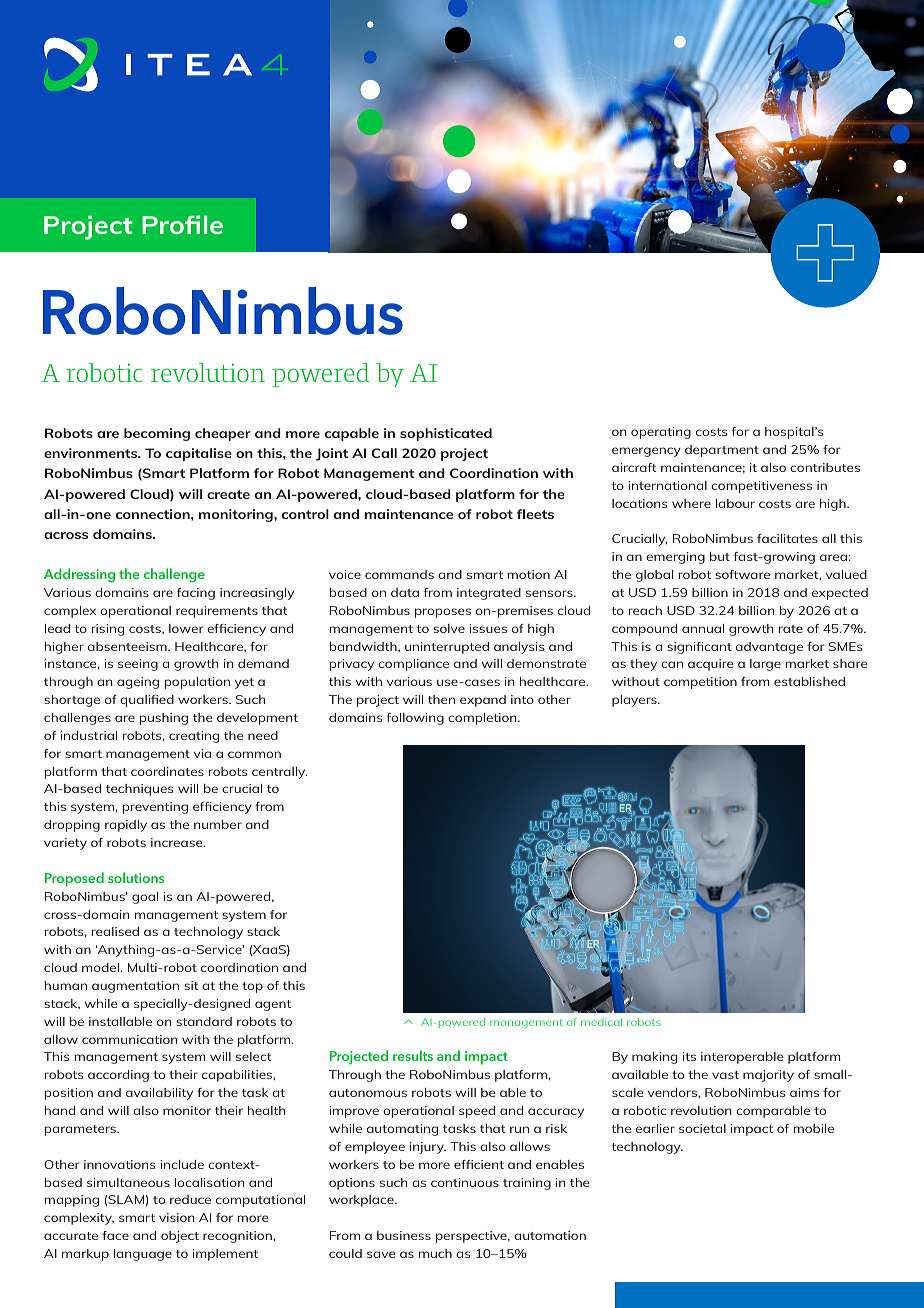 This page has width=924, height=1308. Describe the element at coordinates (182, 224) in the page. I see `Profile` at that location.
